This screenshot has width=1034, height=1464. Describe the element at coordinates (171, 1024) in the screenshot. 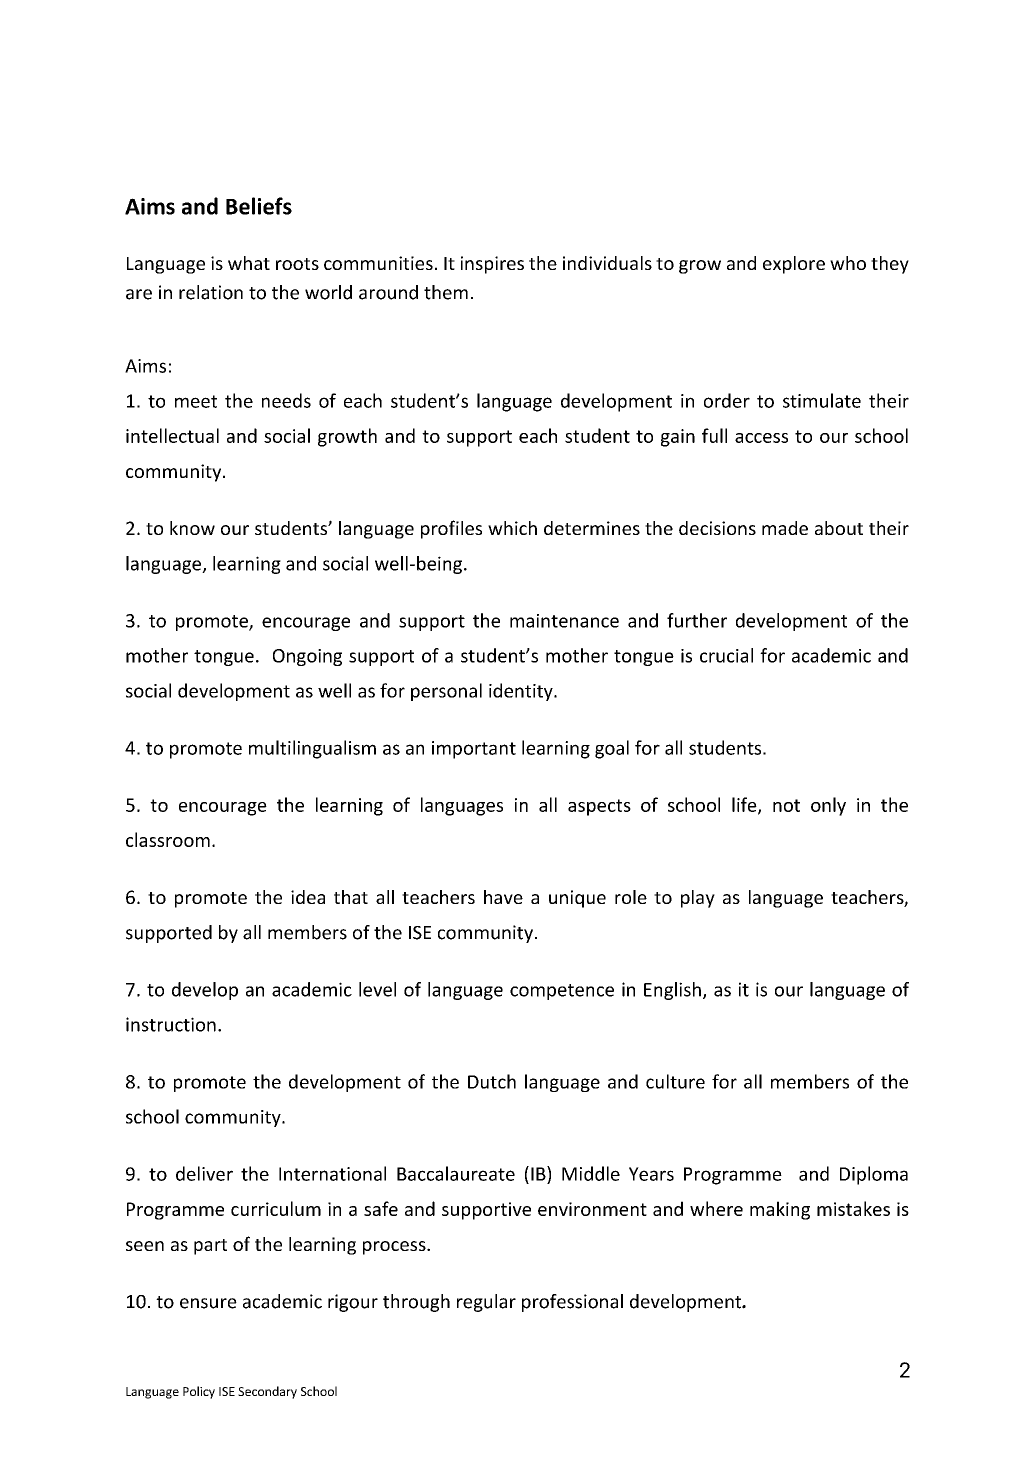

I see `instruction` at that location.
